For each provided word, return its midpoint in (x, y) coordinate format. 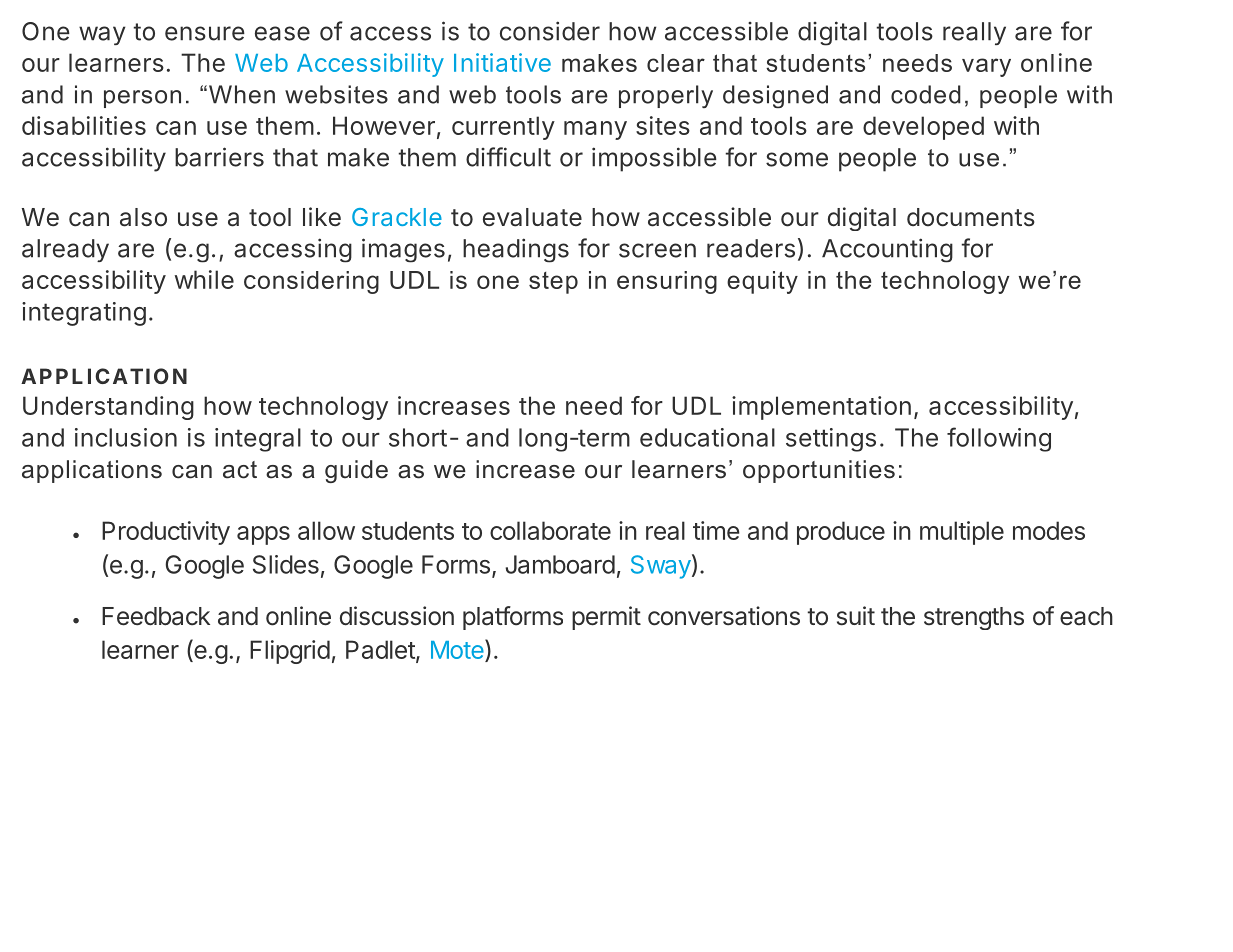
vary (986, 67)
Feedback (156, 616)
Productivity (166, 533)
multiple (962, 533)
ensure (205, 33)
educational (707, 437)
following (999, 439)
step (553, 283)
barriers (219, 157)
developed (923, 128)
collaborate (550, 530)
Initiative (502, 62)
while (204, 279)
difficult (508, 157)
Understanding (108, 408)
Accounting (887, 250)
